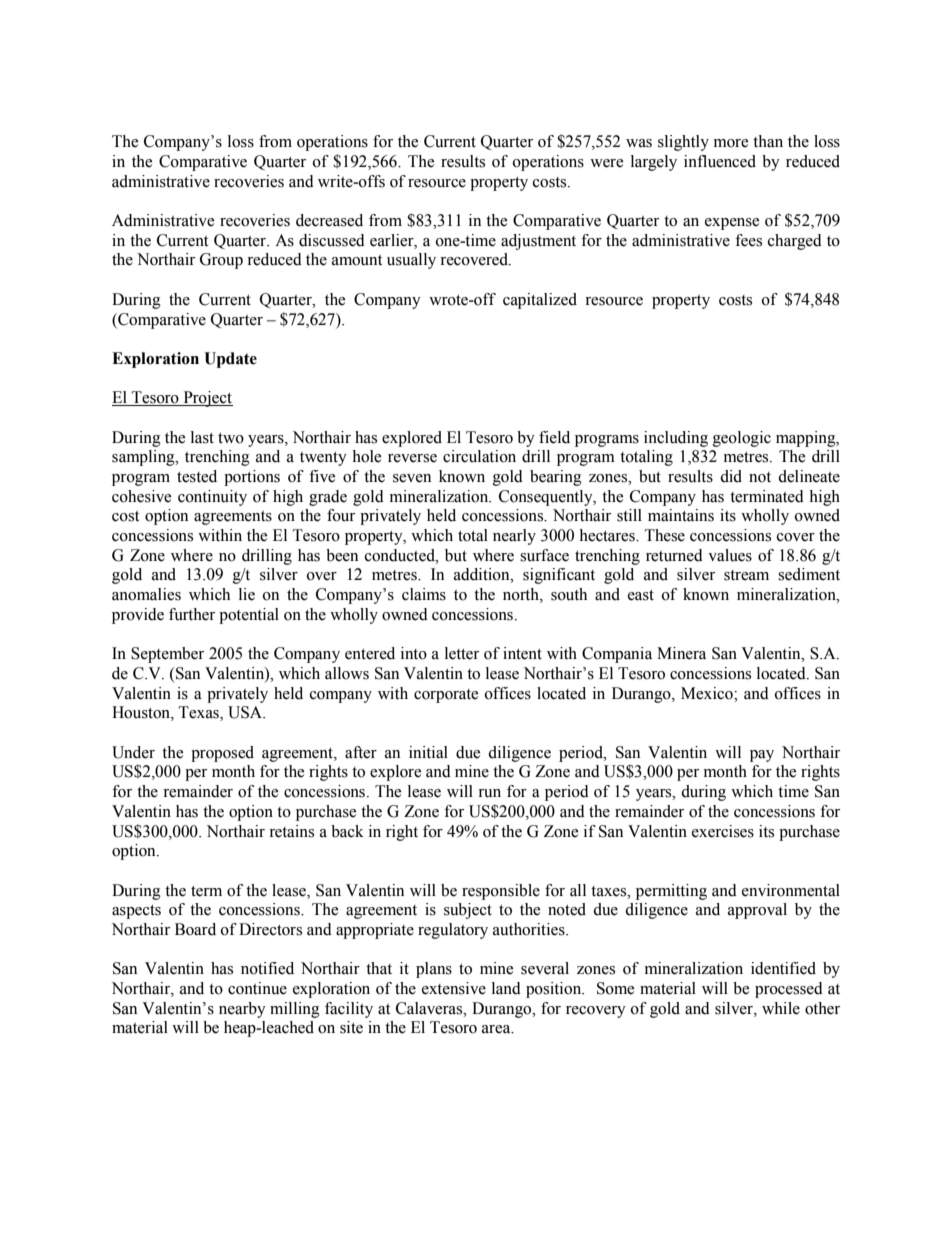 The width and height of the page is (952, 1233). What do you see at coordinates (329, 220) in the page?
I see `decreased` at bounding box center [329, 220].
